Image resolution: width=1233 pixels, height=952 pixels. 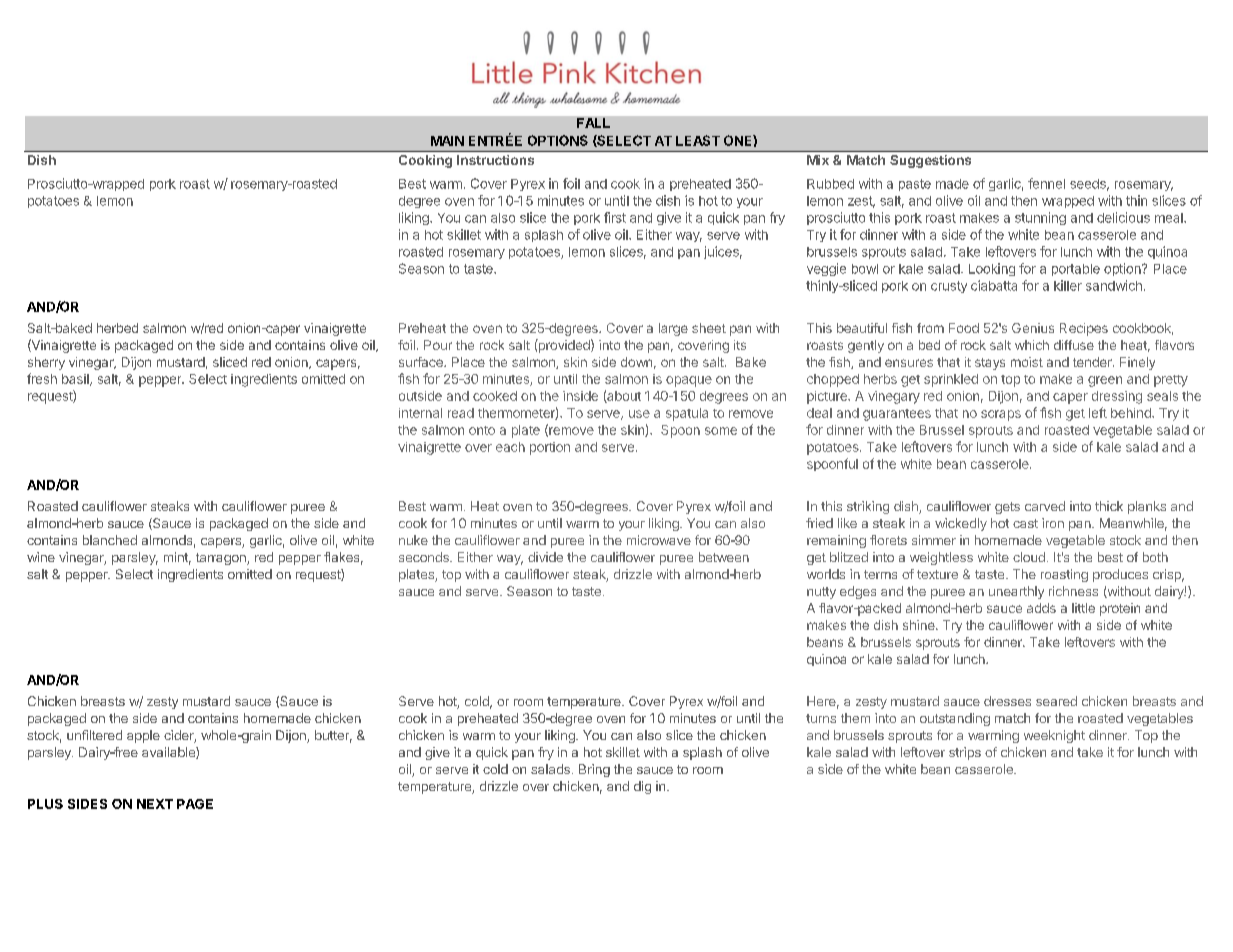 What do you see at coordinates (545, 557) in the page?
I see `divide` at bounding box center [545, 557].
